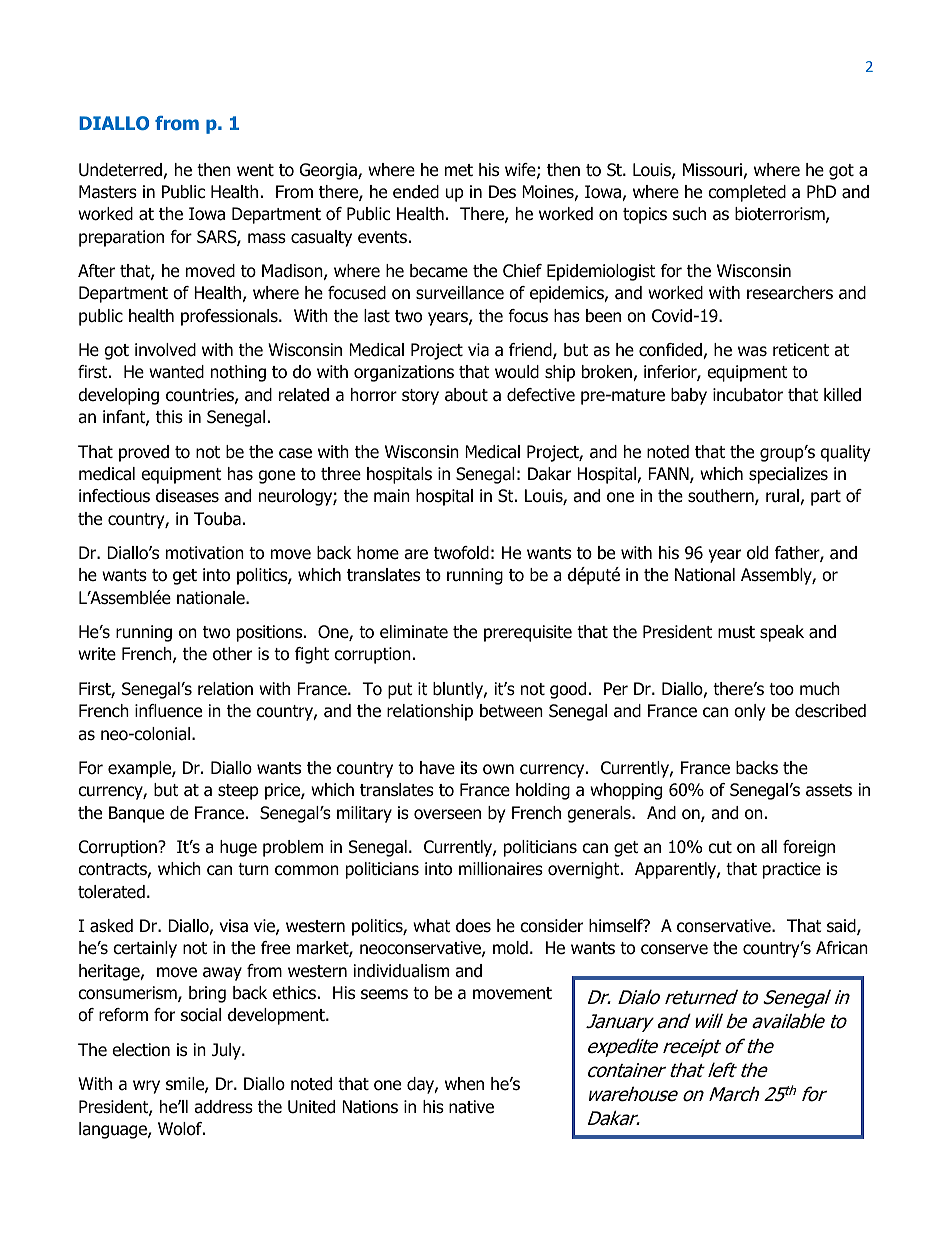 The height and width of the screenshot is (1233, 952). Describe the element at coordinates (232, 654) in the screenshot. I see `other` at that location.
